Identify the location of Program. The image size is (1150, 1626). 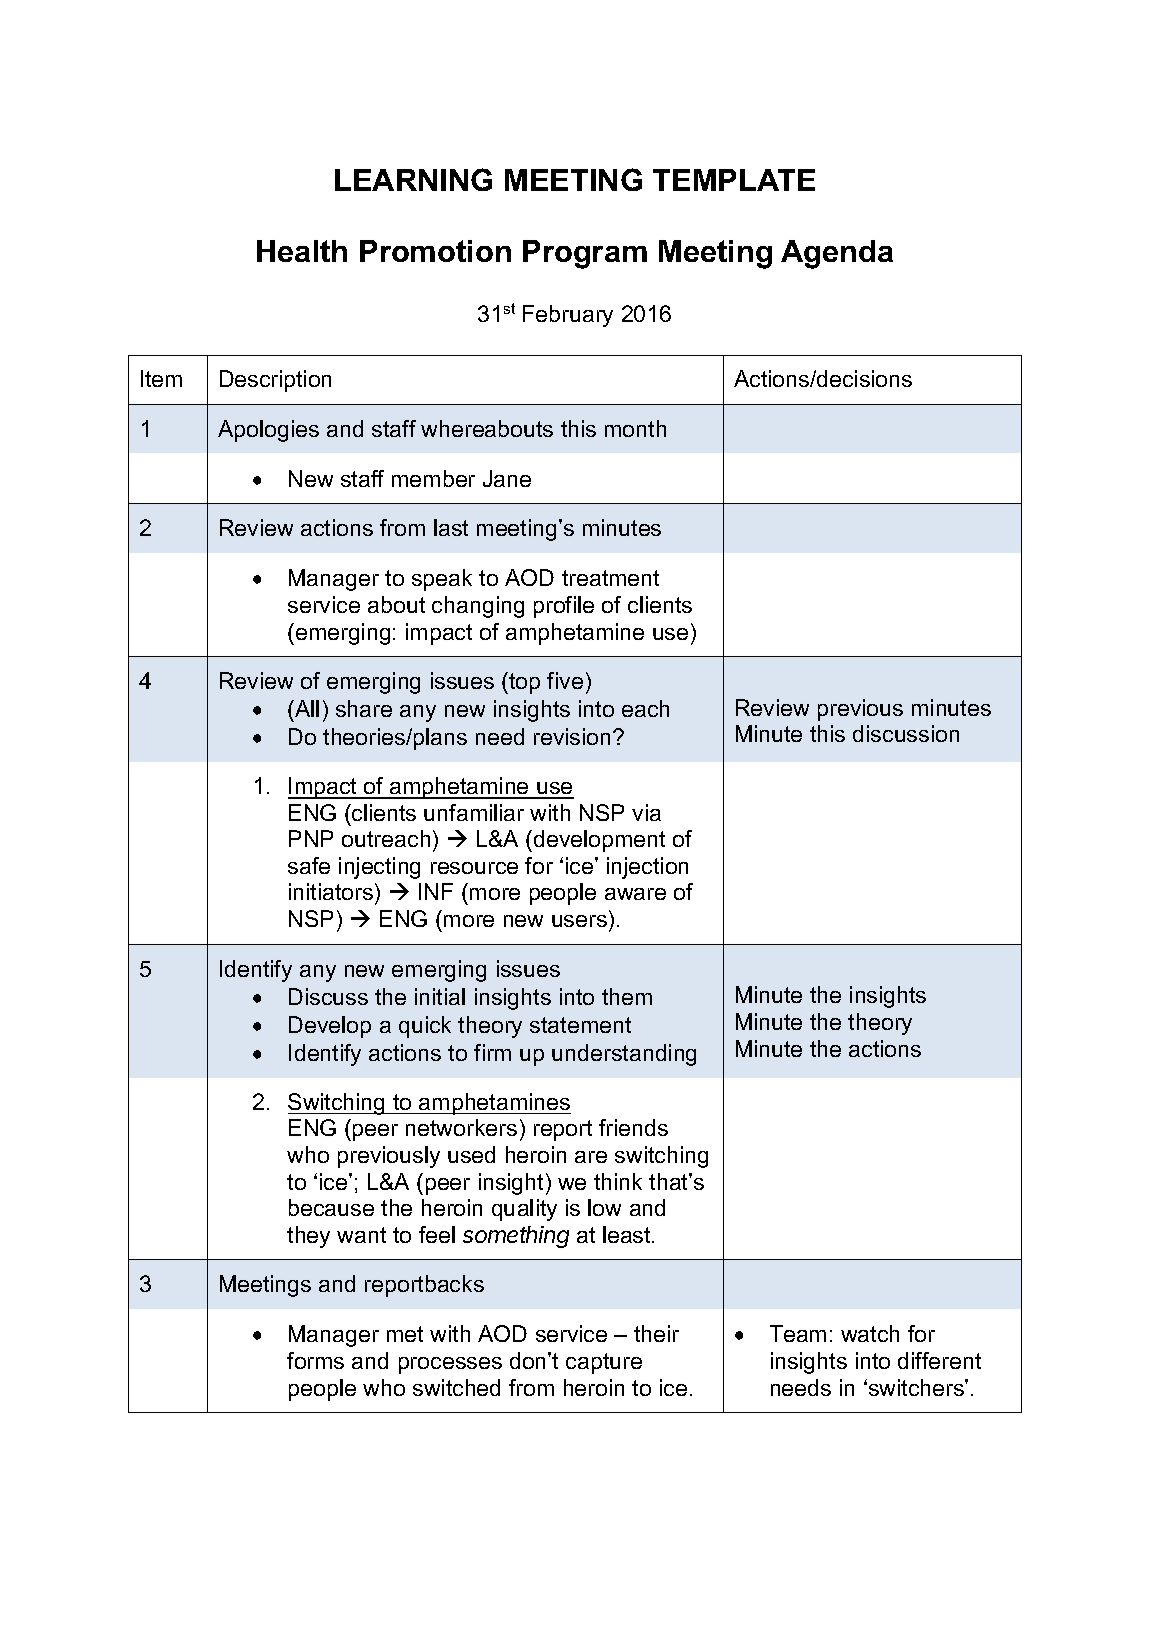
(585, 254).
